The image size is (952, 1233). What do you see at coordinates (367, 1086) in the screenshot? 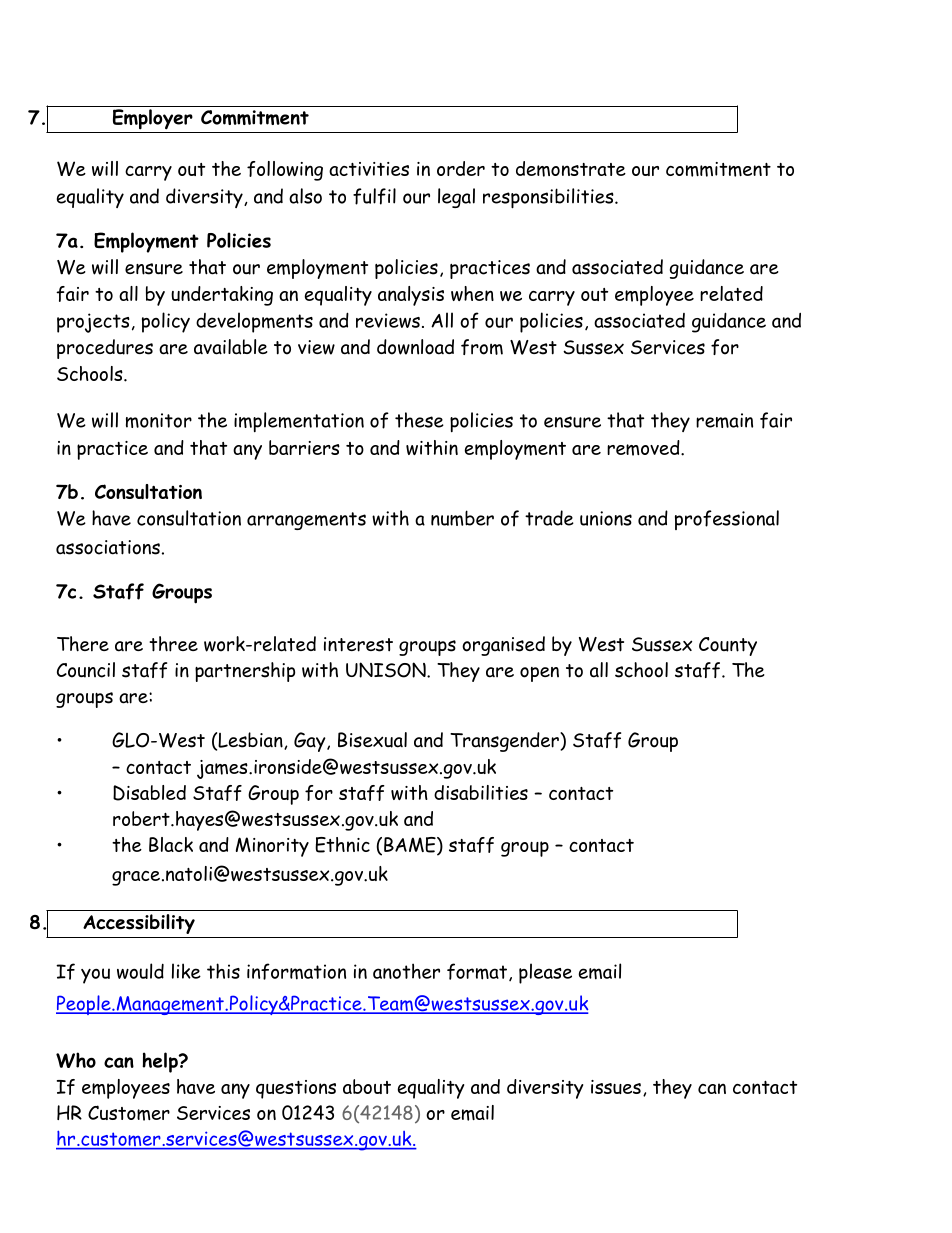
I see `about` at bounding box center [367, 1086].
